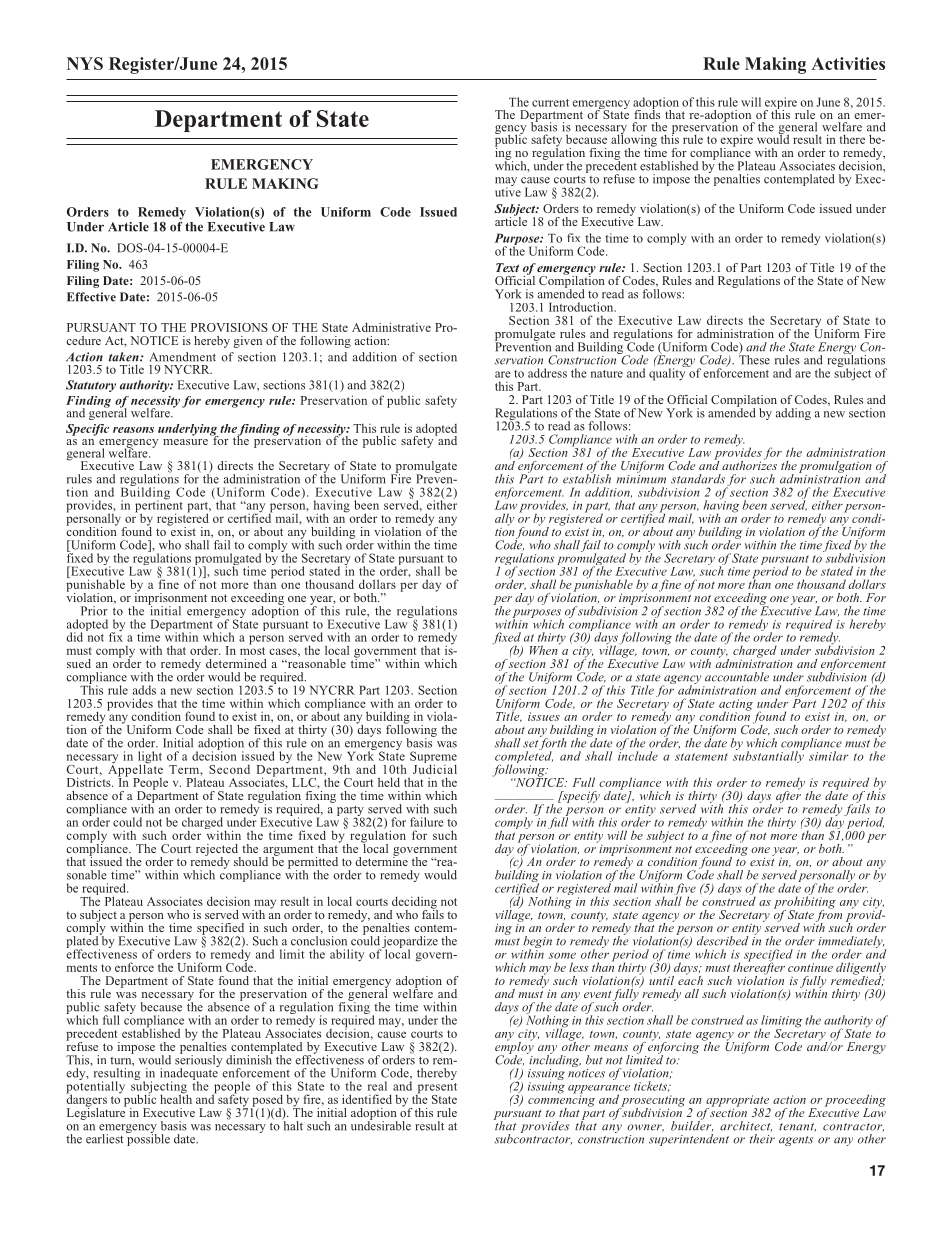 This screenshot has height=1233, width=952. Describe the element at coordinates (251, 861) in the screenshot. I see `should` at that location.
